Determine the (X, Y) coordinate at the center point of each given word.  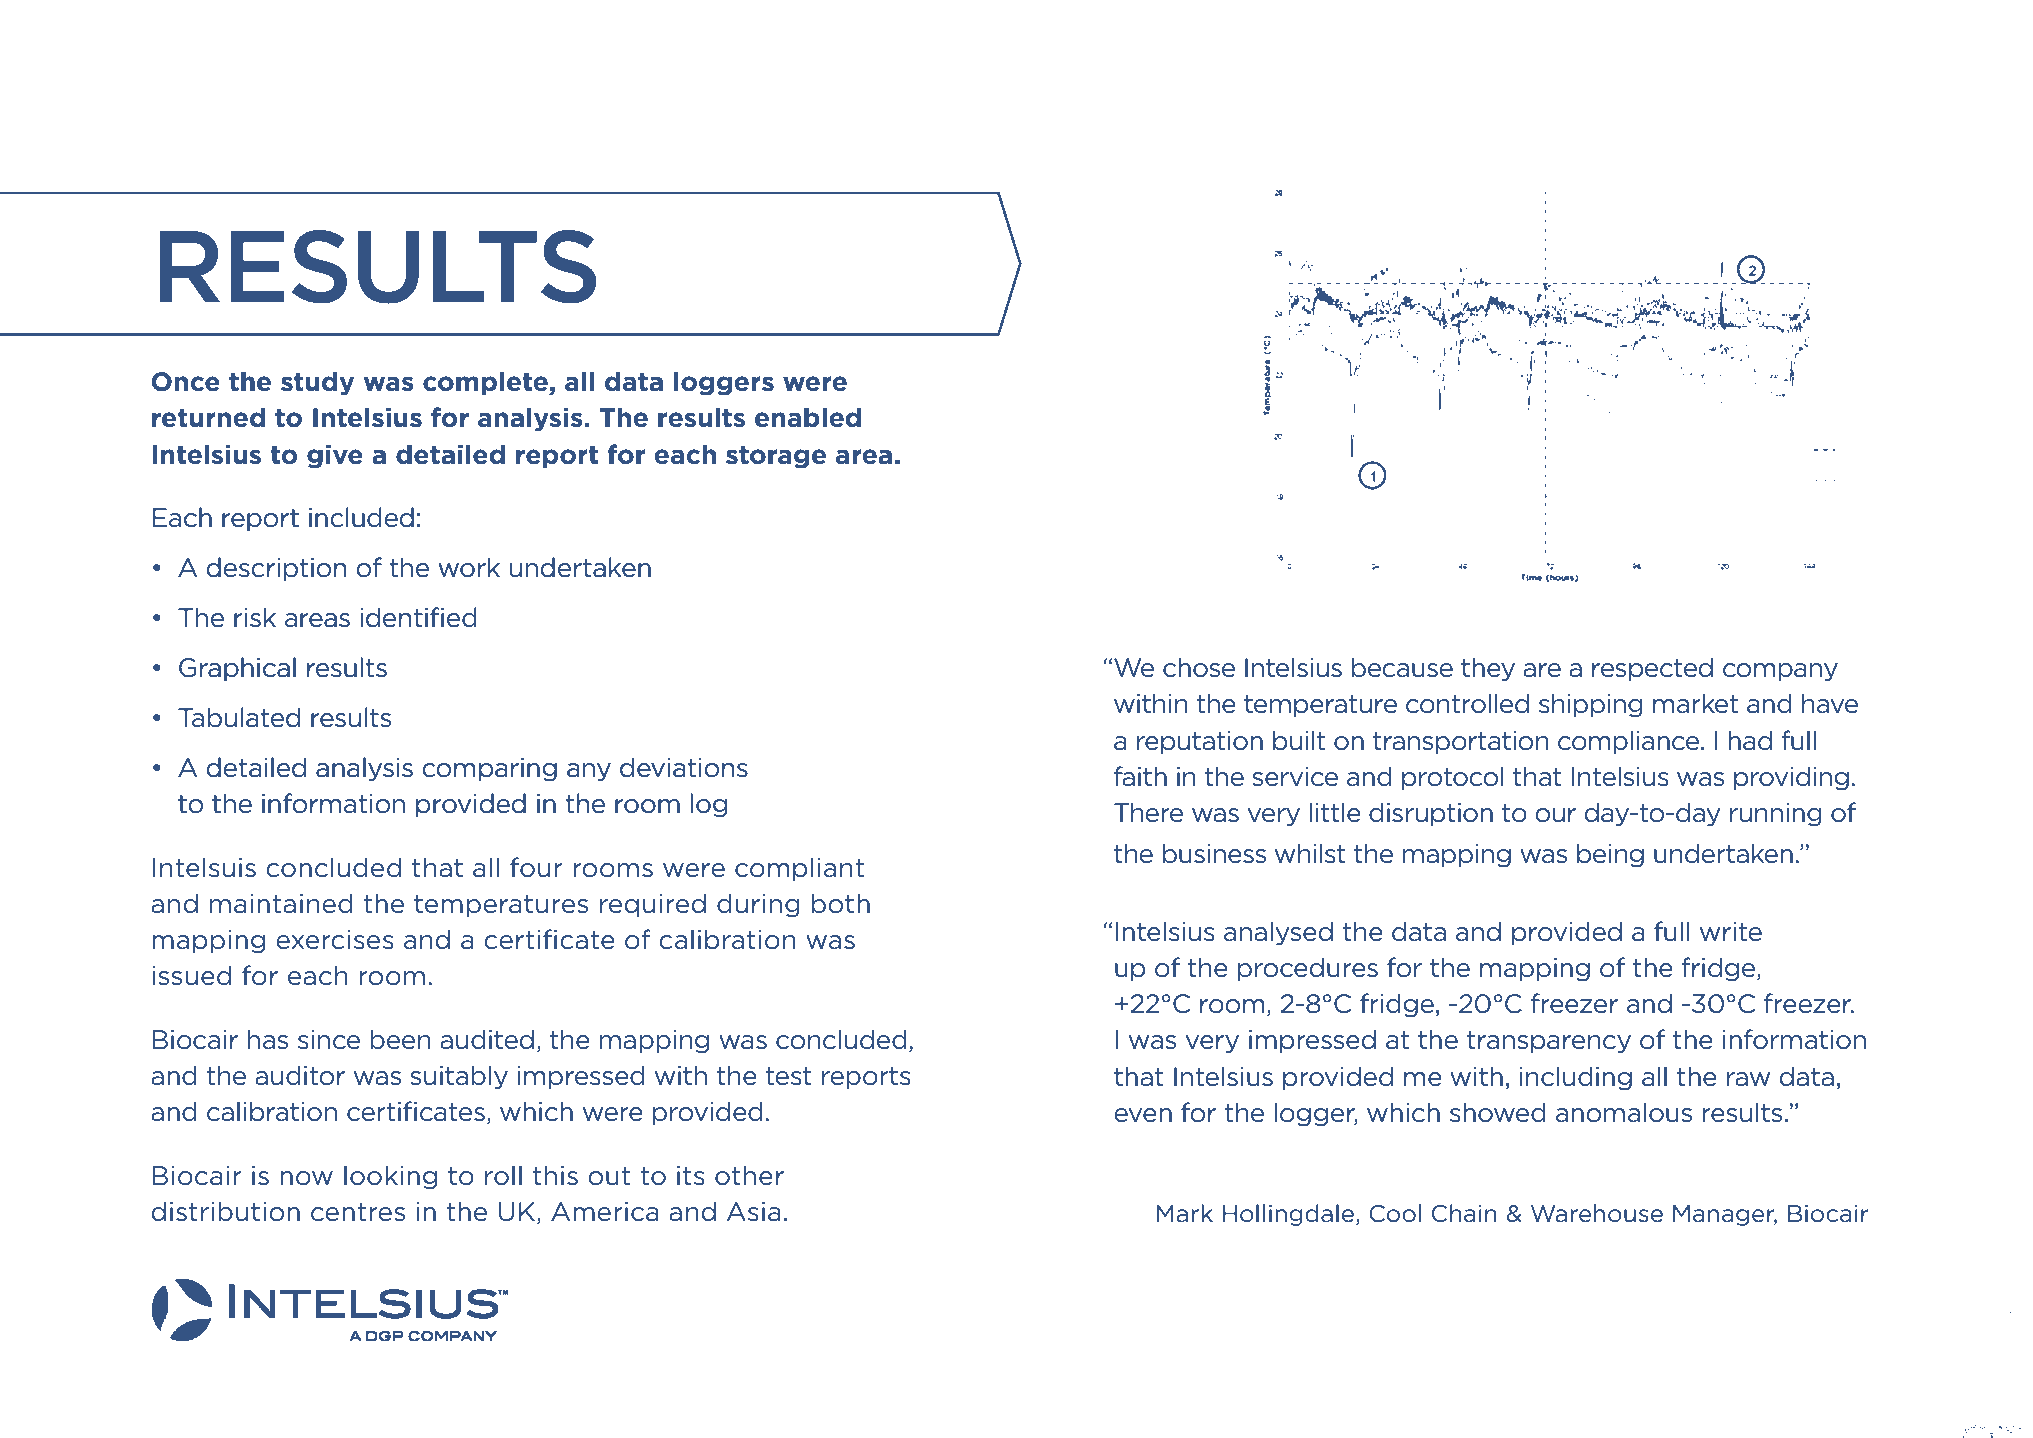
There (1148, 812)
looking (390, 1177)
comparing (489, 770)
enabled (808, 417)
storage (776, 457)
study (317, 383)
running (1776, 815)
